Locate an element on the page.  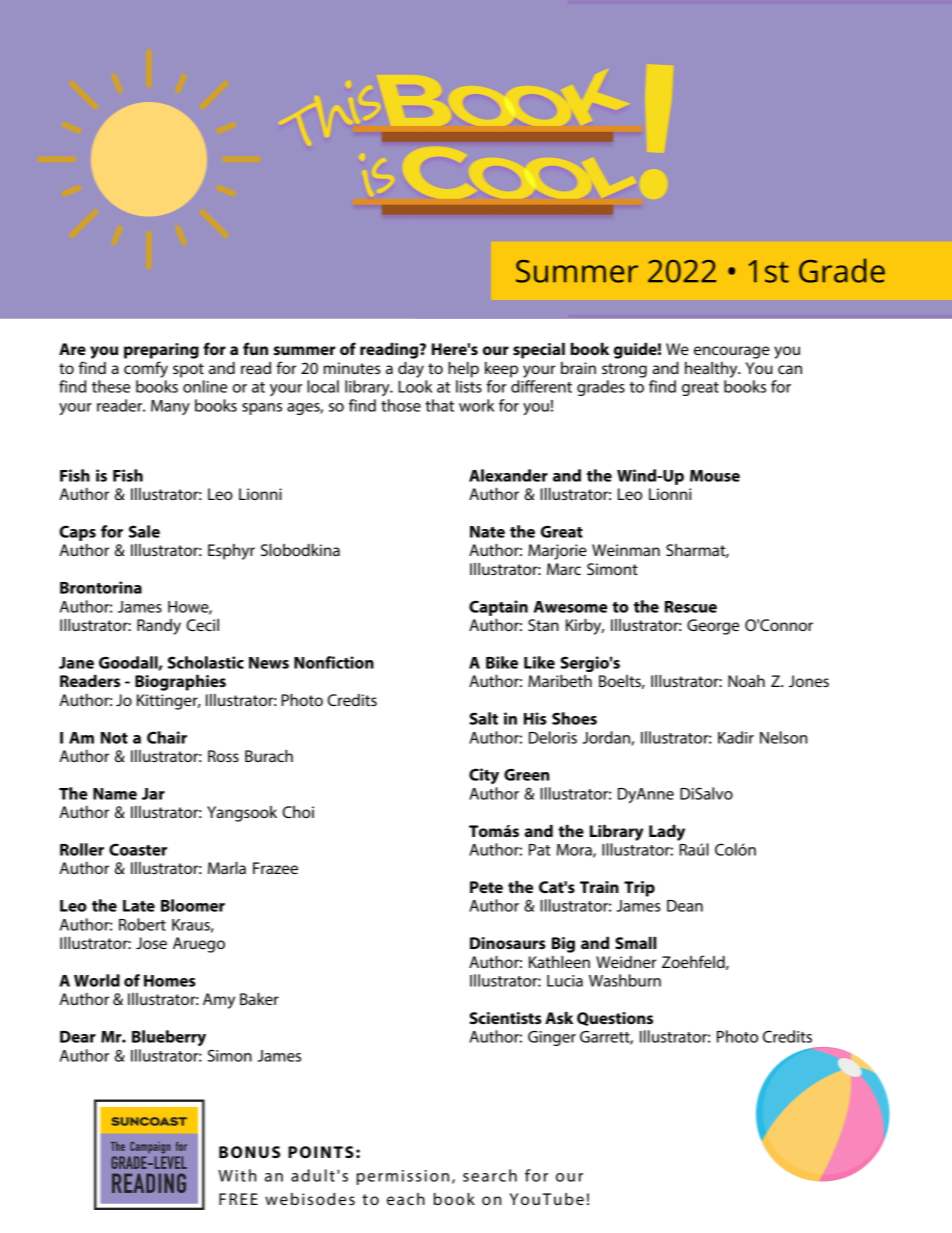
Pete is located at coordinates (486, 887).
